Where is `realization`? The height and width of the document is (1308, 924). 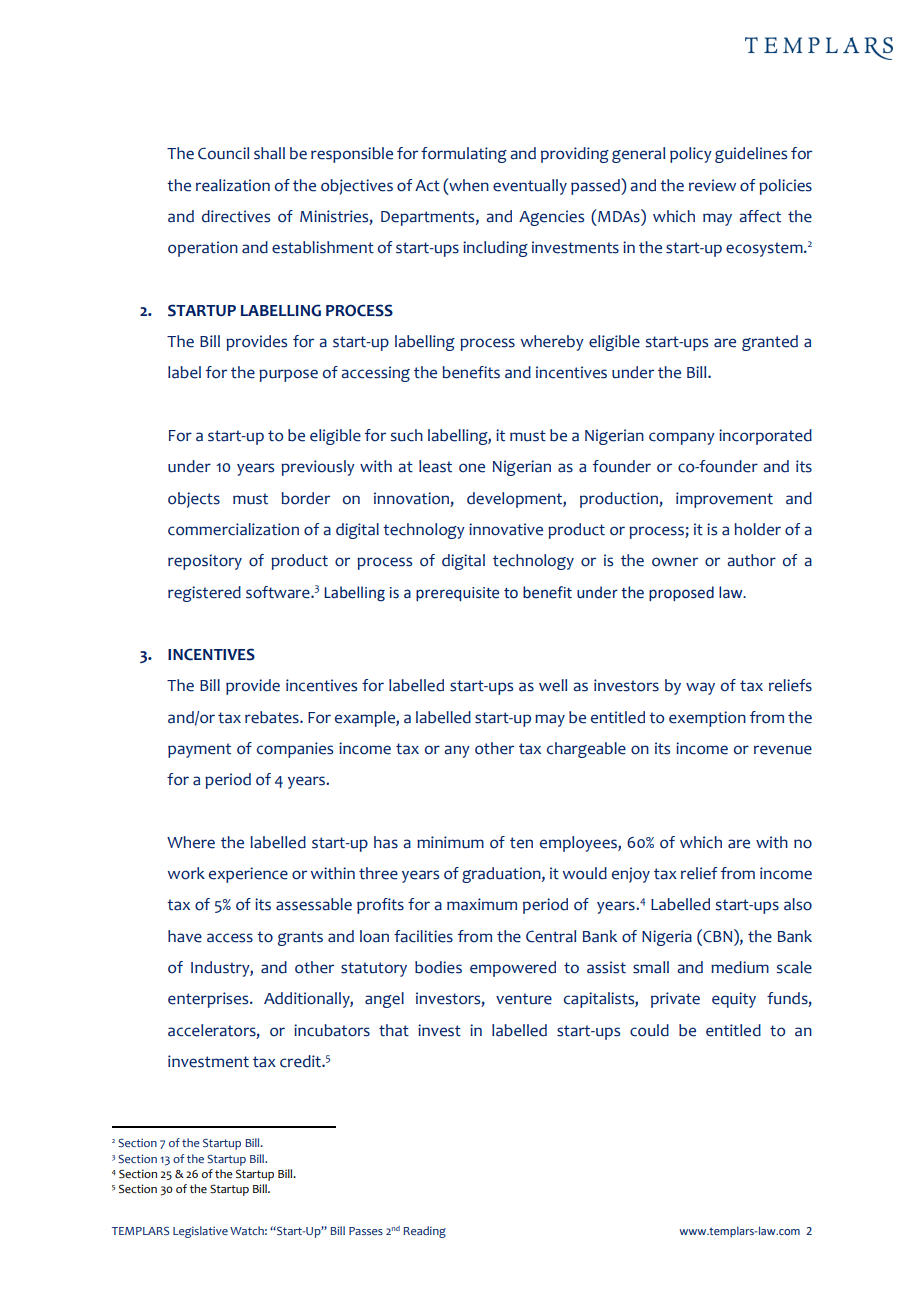
realization is located at coordinates (233, 185).
